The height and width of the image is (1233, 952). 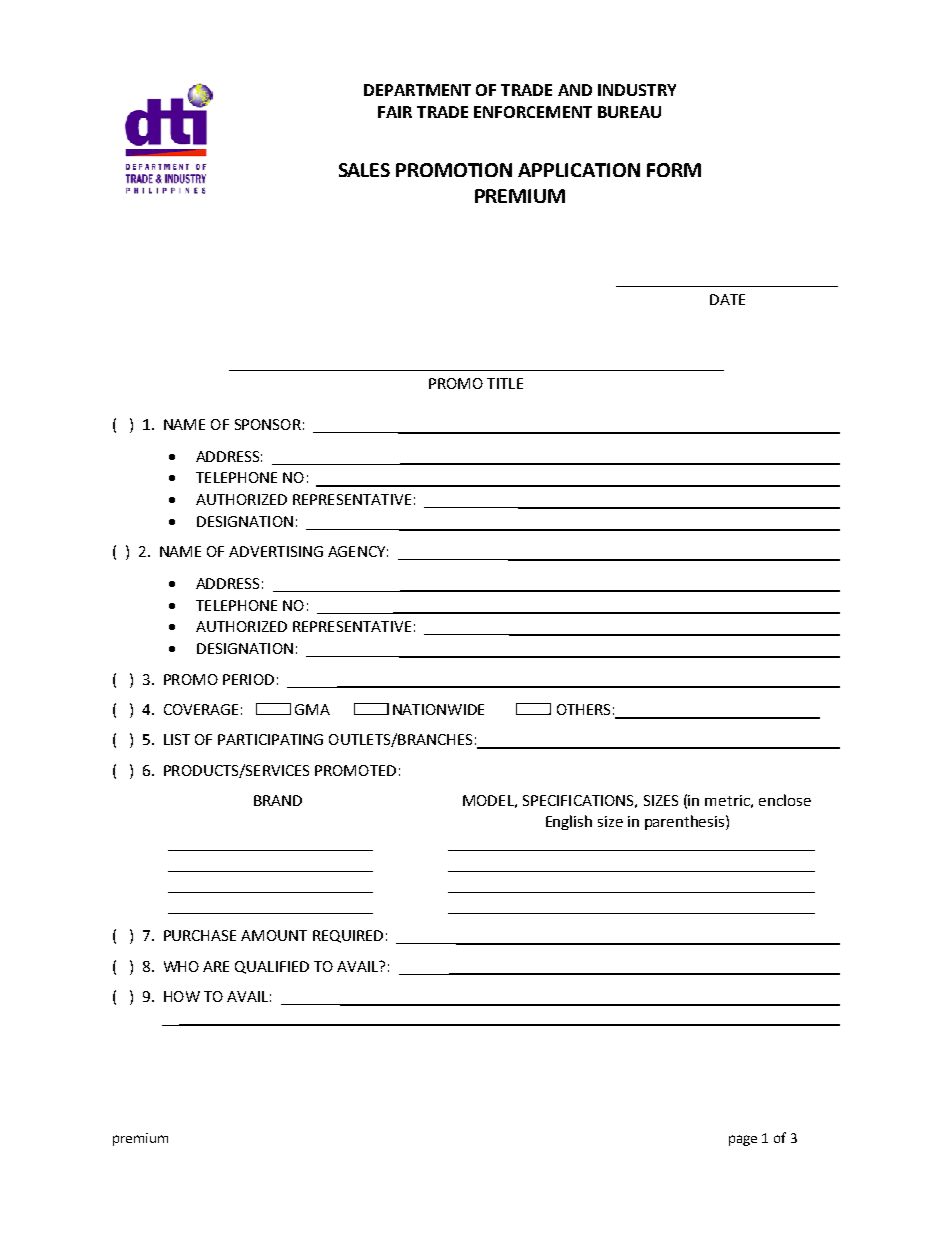 I want to click on FORM, so click(x=674, y=170).
